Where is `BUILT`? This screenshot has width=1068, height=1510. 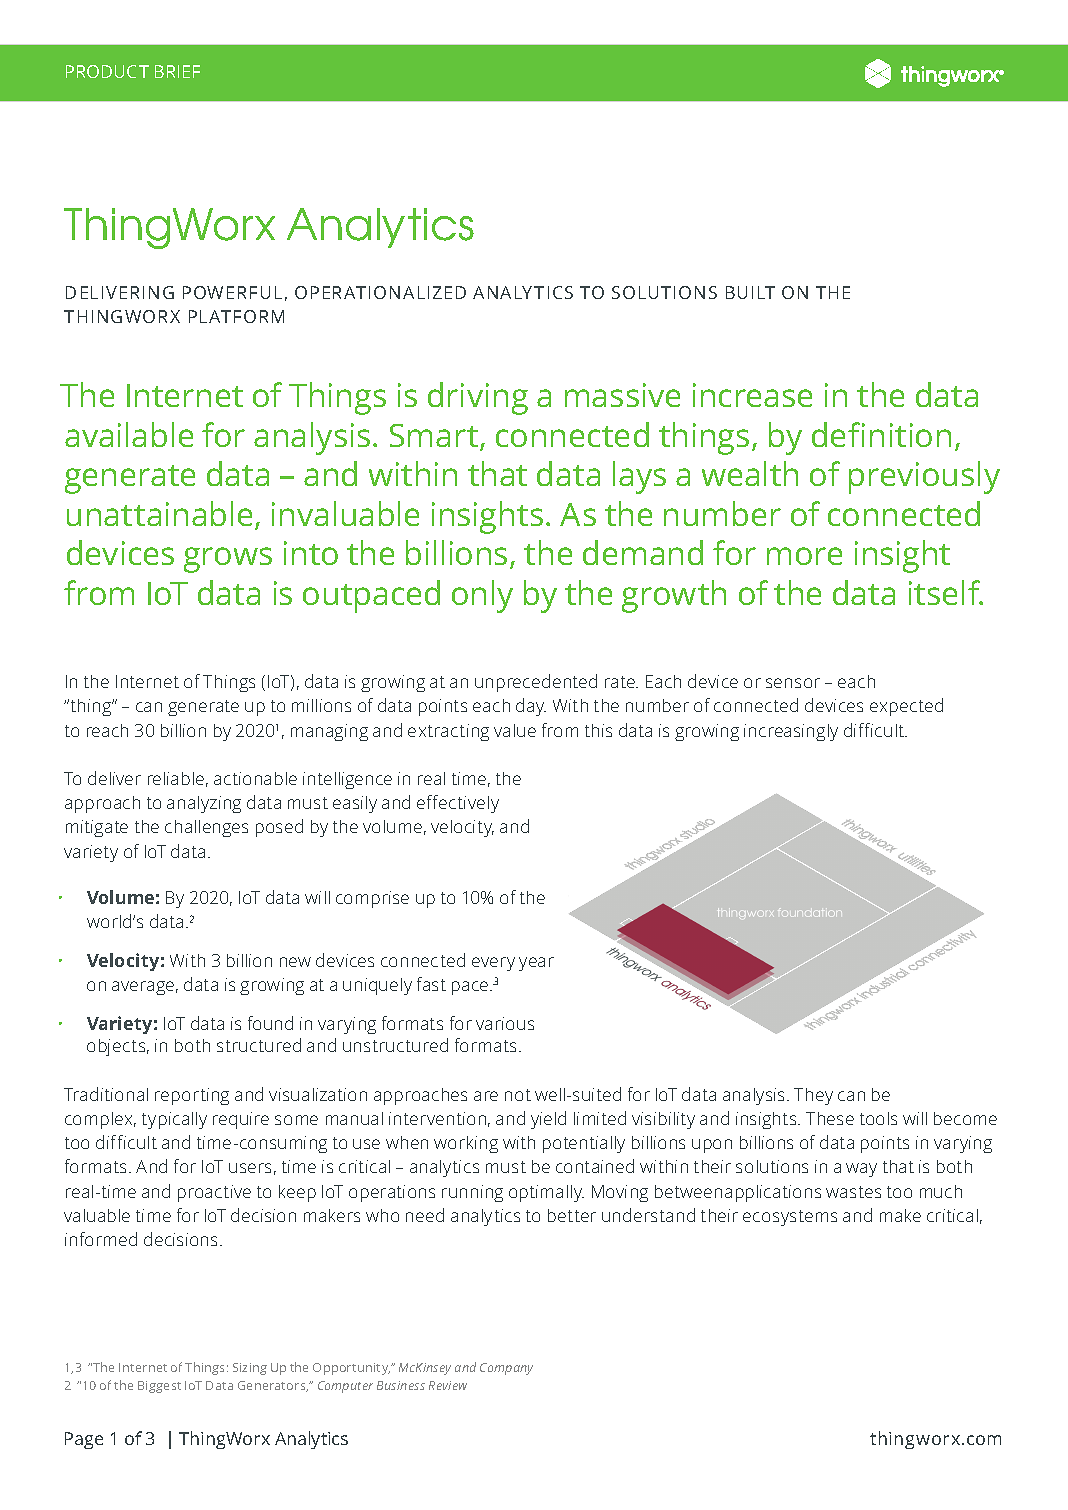 BUILT is located at coordinates (750, 292).
